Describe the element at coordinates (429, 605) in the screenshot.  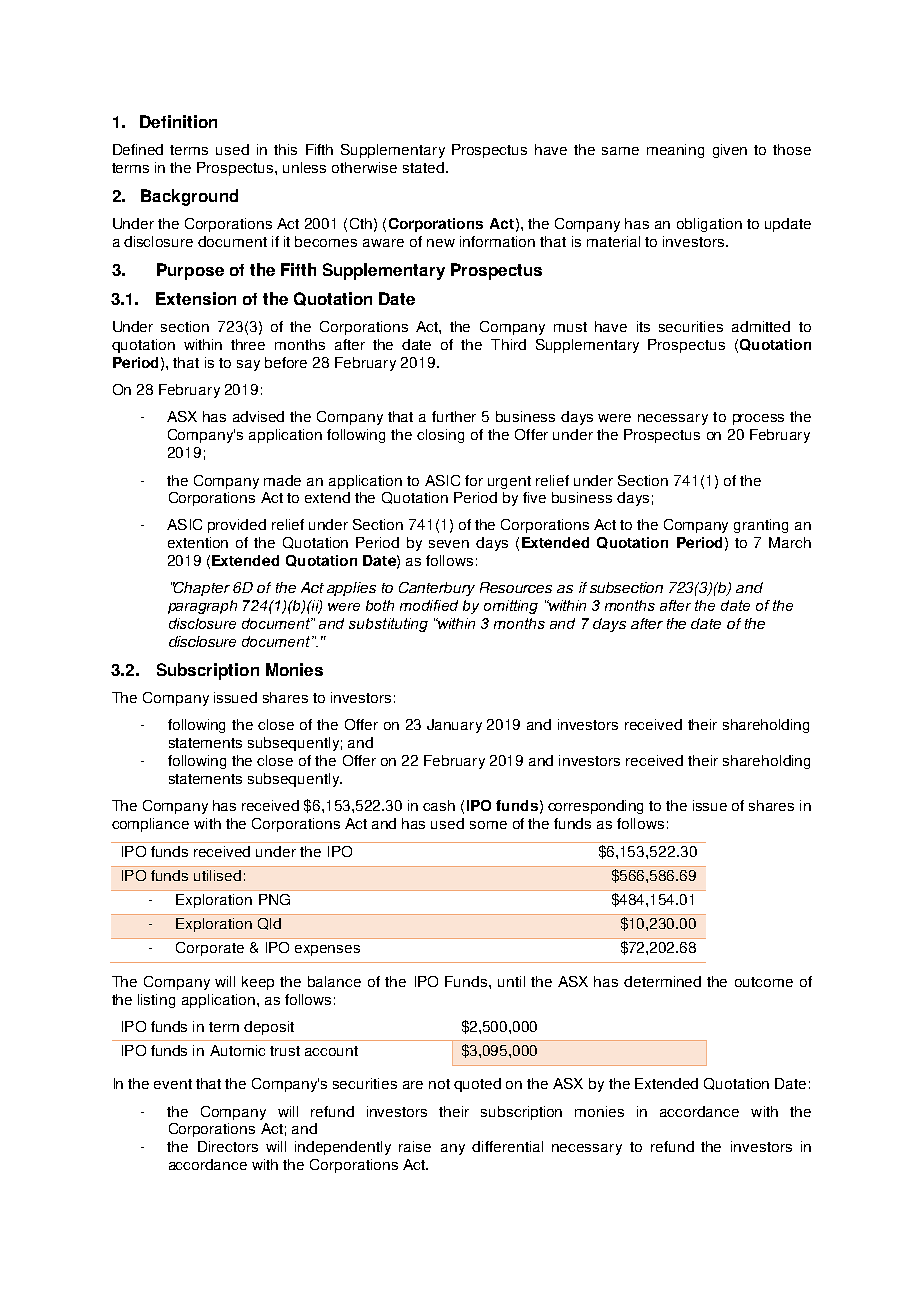
I see `modified` at that location.
